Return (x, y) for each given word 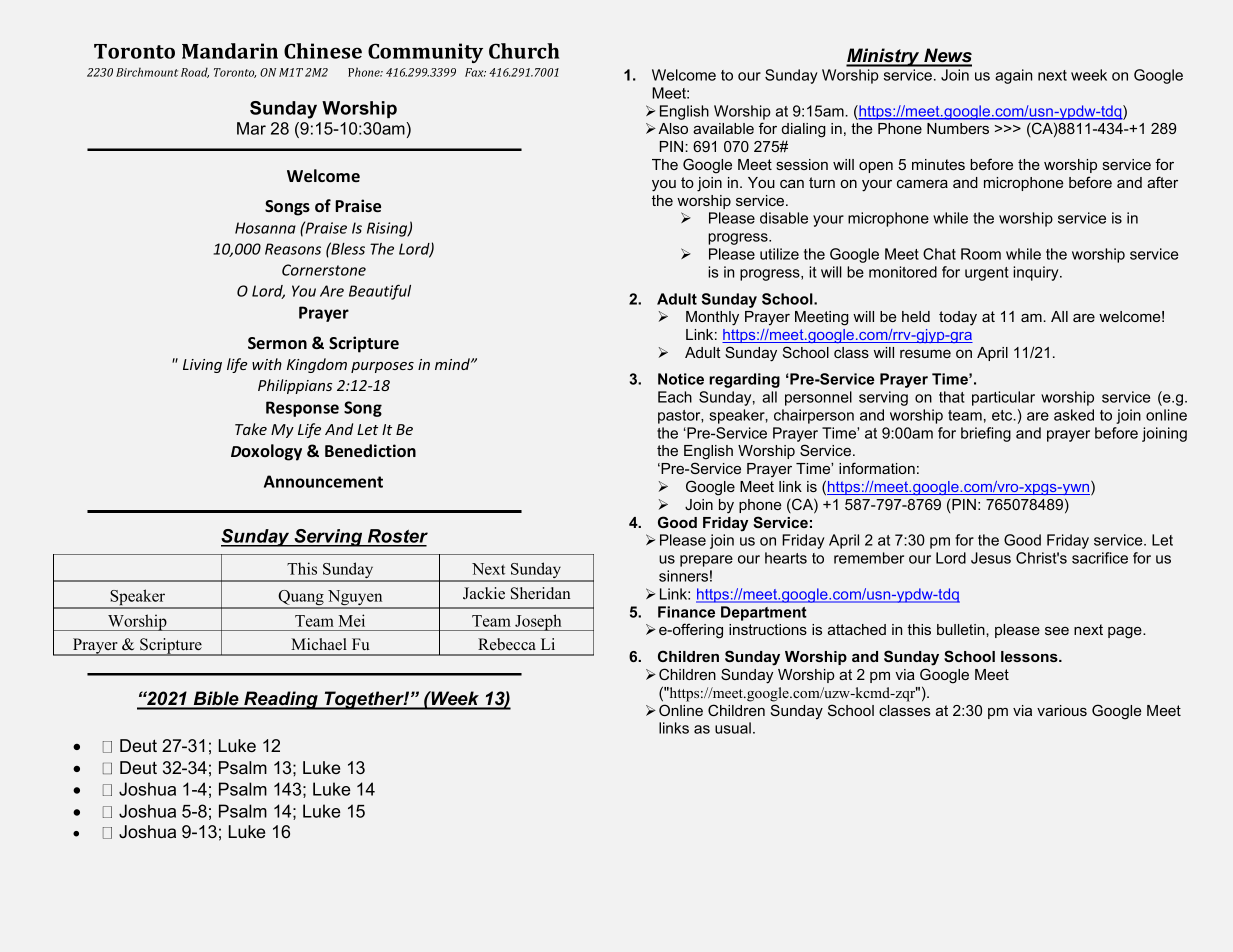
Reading (281, 700)
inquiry (1037, 273)
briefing (986, 434)
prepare (706, 561)
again (1013, 76)
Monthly (712, 318)
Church (524, 51)
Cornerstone (324, 270)
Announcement (323, 481)
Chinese (323, 51)
